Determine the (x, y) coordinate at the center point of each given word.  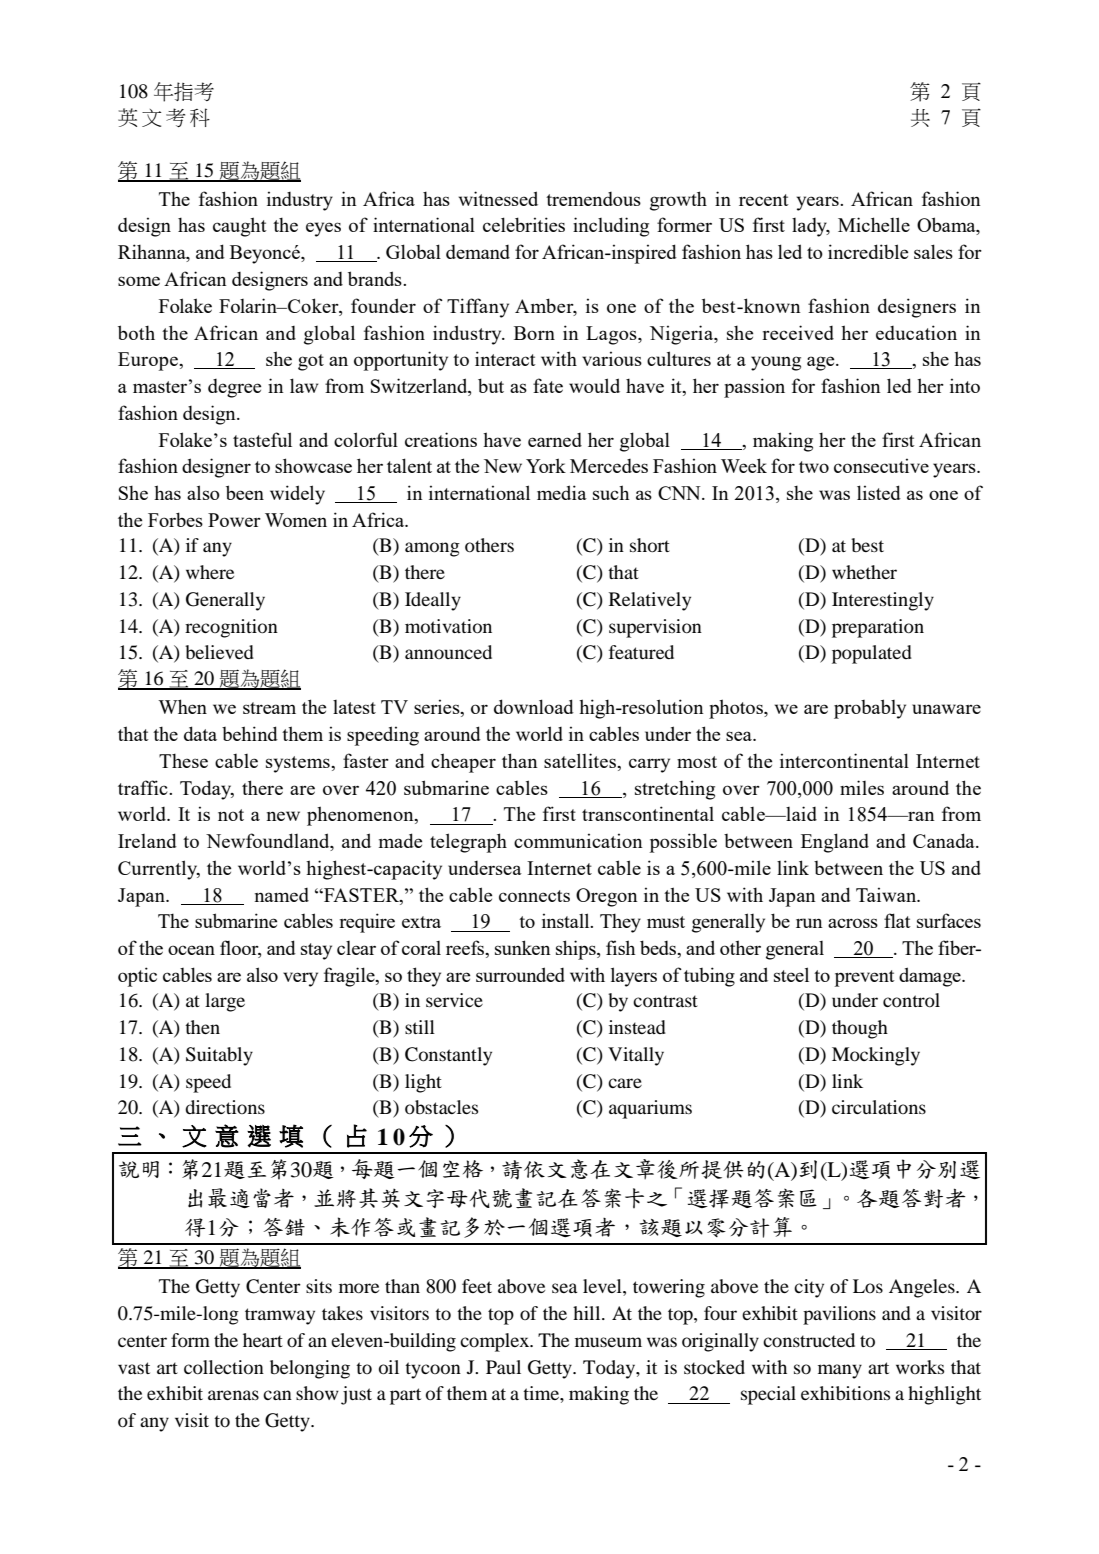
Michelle (874, 224)
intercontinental (844, 760)
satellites (581, 760)
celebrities (524, 224)
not (231, 815)
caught (240, 227)
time (542, 1393)
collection (224, 1367)
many (840, 1371)
